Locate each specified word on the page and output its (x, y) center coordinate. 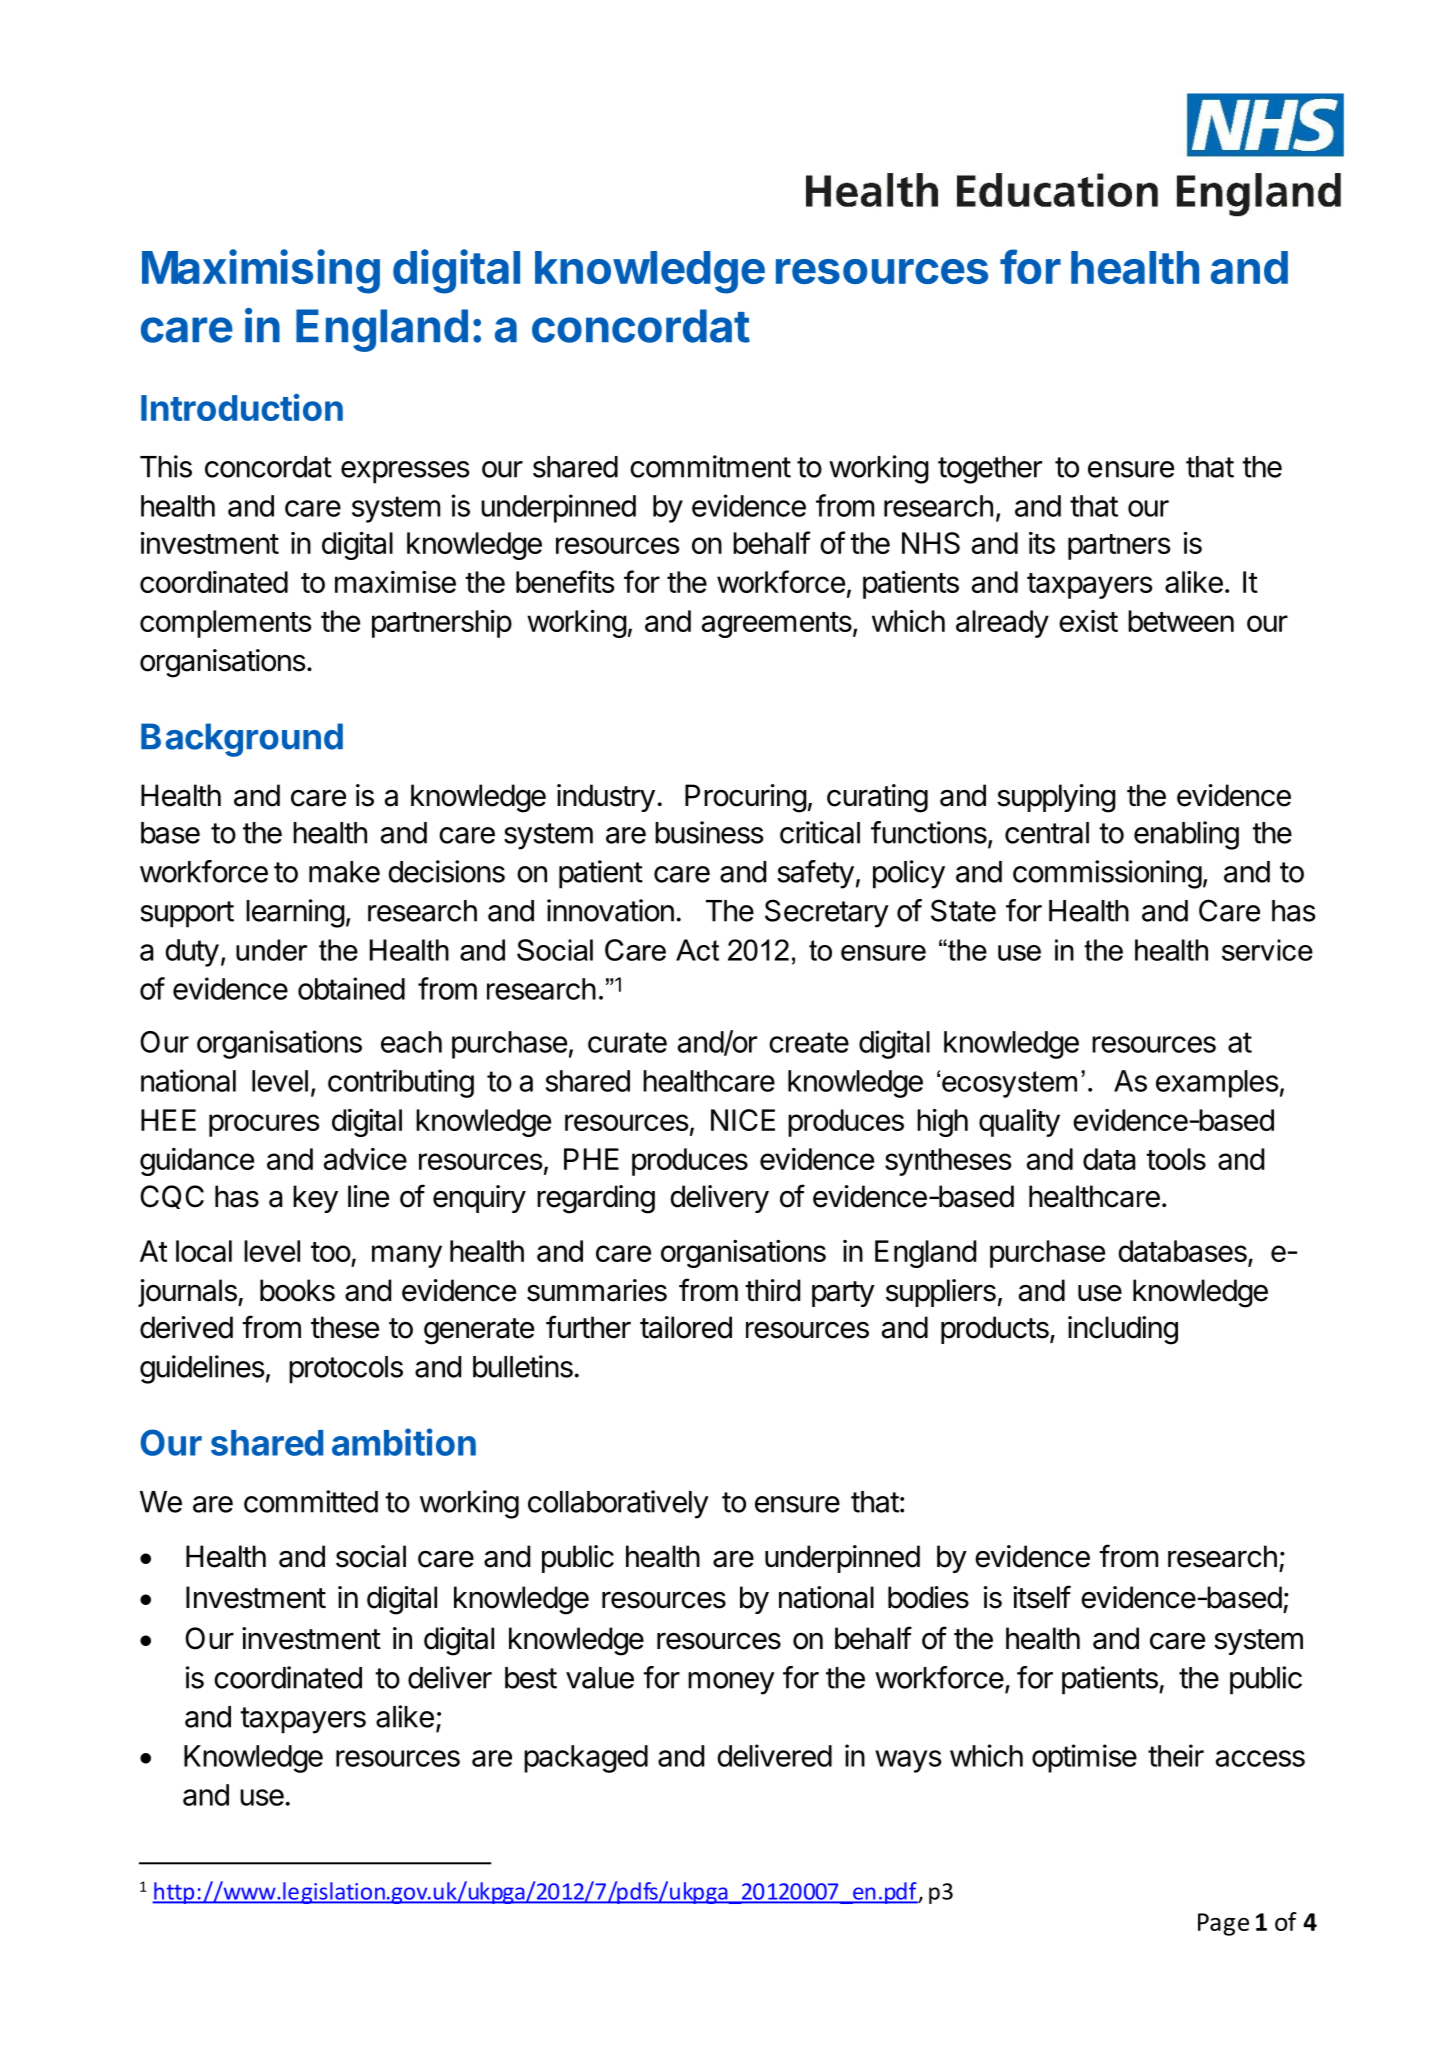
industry (606, 798)
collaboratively (618, 1504)
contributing (401, 1083)
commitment (710, 466)
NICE (743, 1120)
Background (242, 740)
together (990, 470)
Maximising (261, 271)
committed (311, 1501)
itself (1042, 1597)
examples (1217, 1084)
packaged (586, 1759)
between (1181, 621)
